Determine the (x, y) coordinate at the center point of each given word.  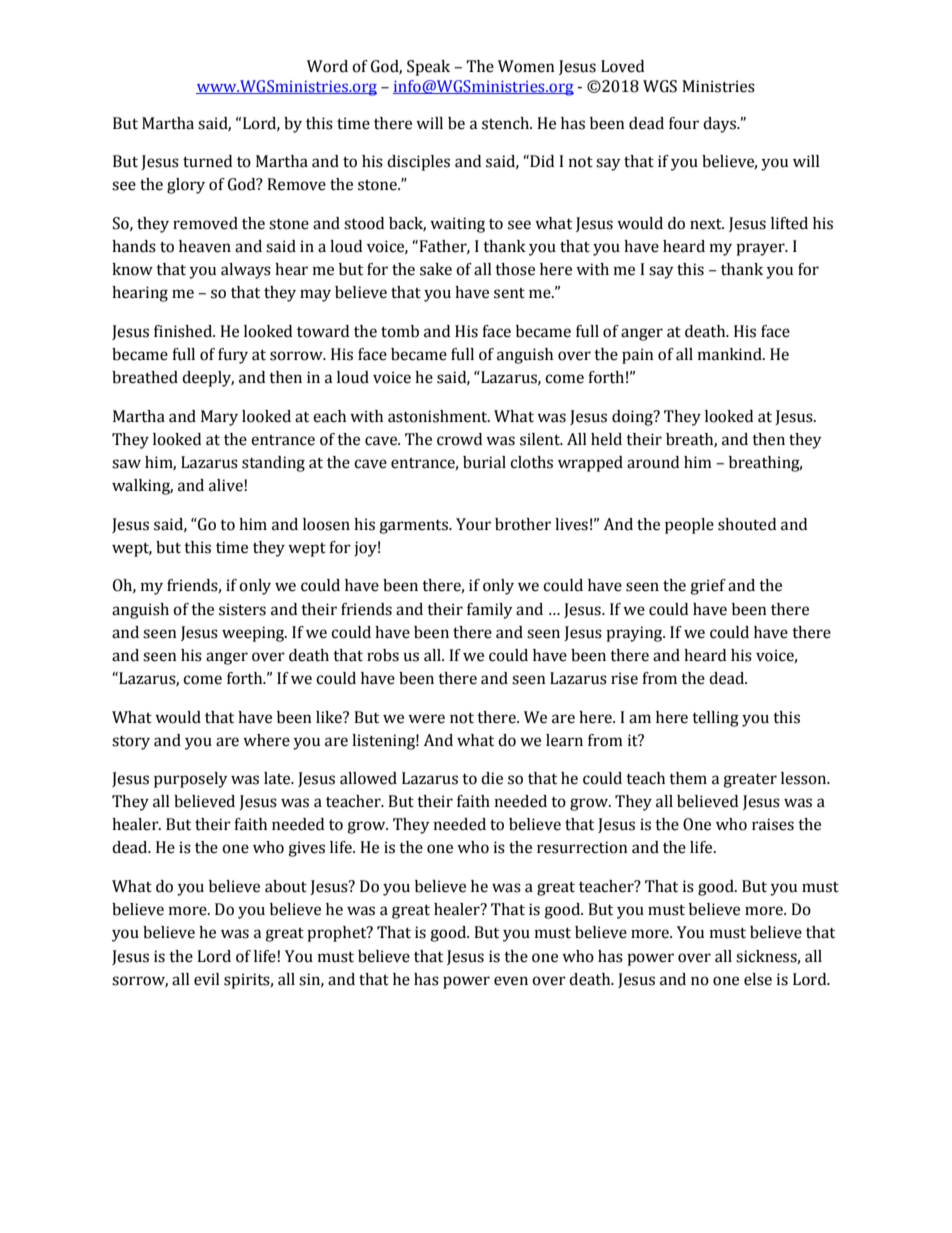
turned (207, 161)
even (511, 981)
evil (207, 979)
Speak (428, 68)
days (720, 125)
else (758, 979)
